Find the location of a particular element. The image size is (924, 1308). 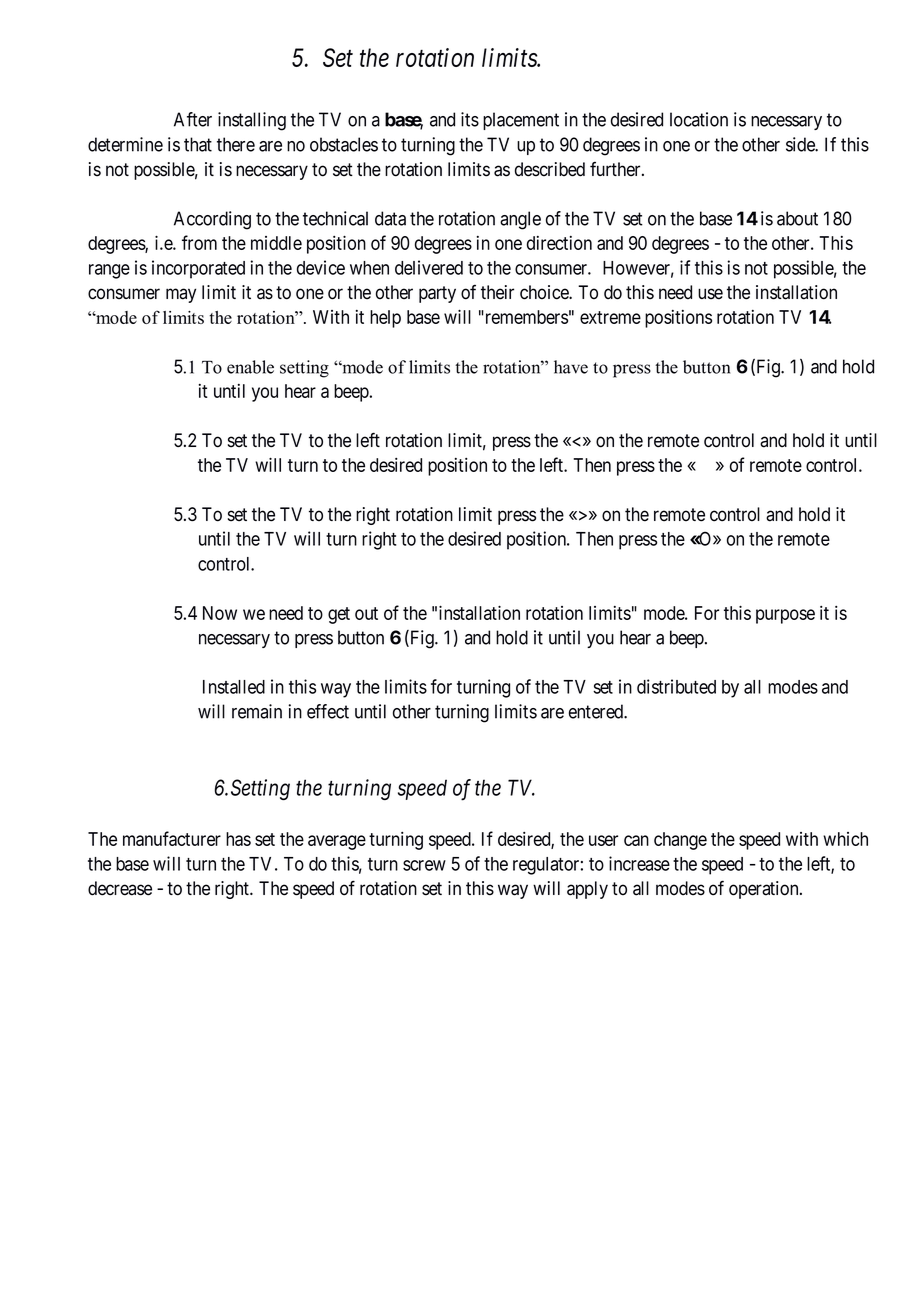

have is located at coordinates (571, 367).
